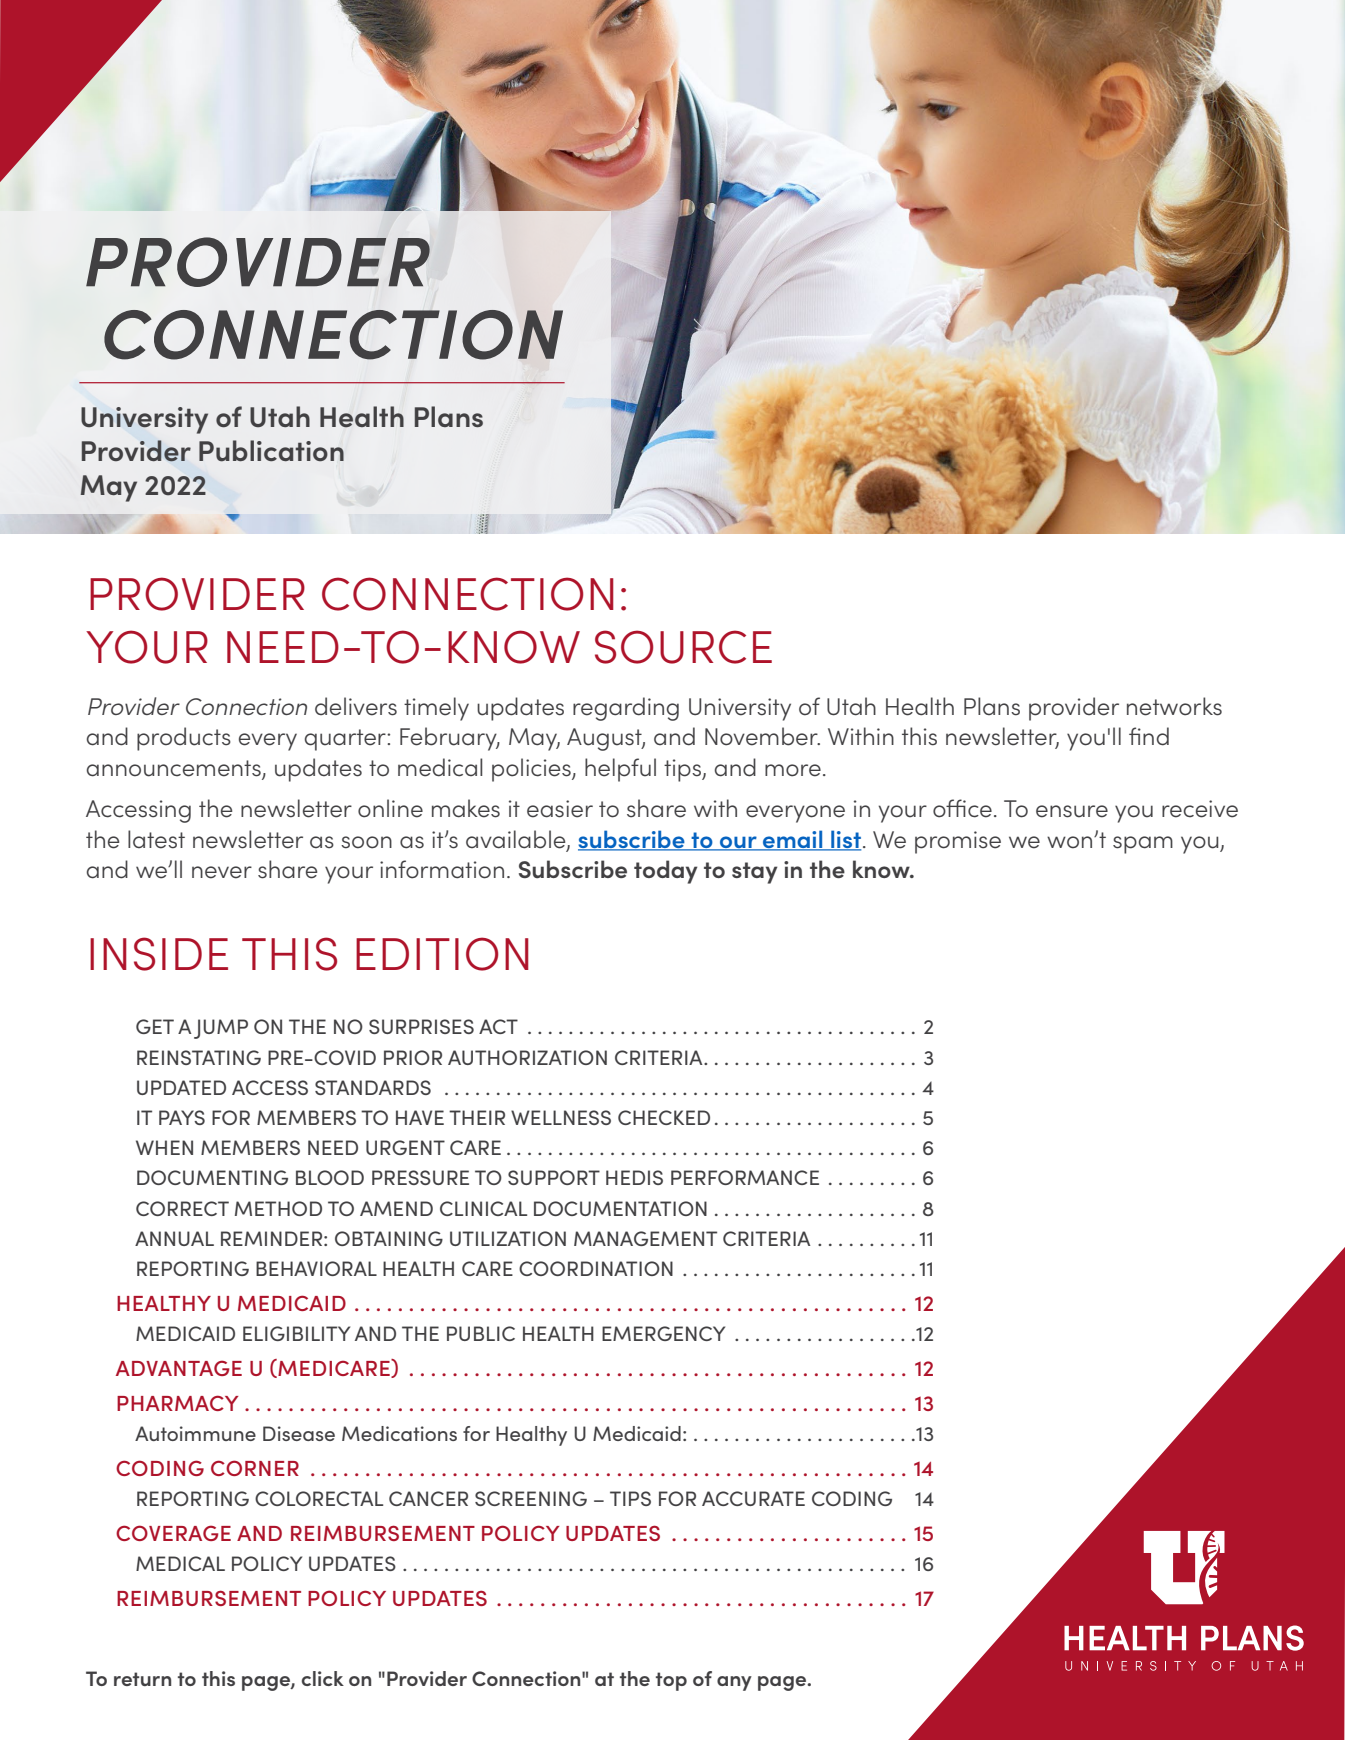  Describe the element at coordinates (323, 1678) in the page. I see `click` at that location.
